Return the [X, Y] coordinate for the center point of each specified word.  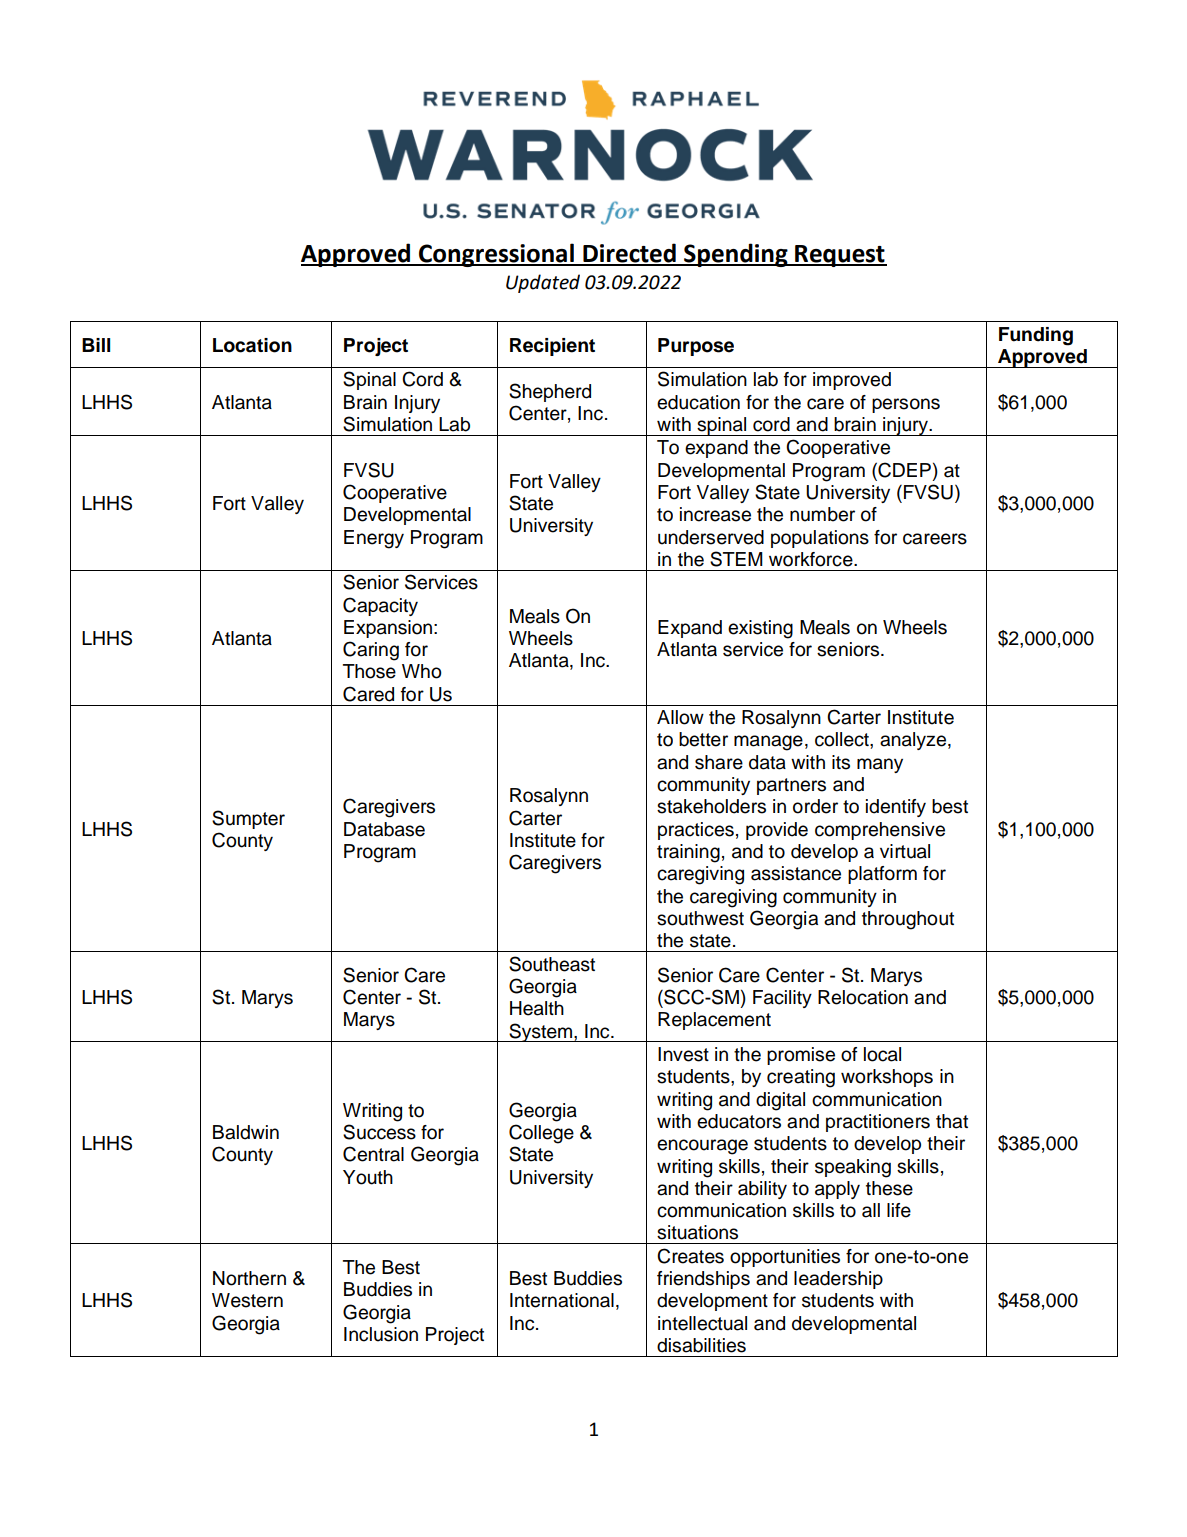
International [562, 1300]
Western [247, 1300]
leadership [838, 1280]
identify [896, 808]
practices [696, 831]
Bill [96, 345]
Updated [543, 283]
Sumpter [248, 819]
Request [840, 256]
